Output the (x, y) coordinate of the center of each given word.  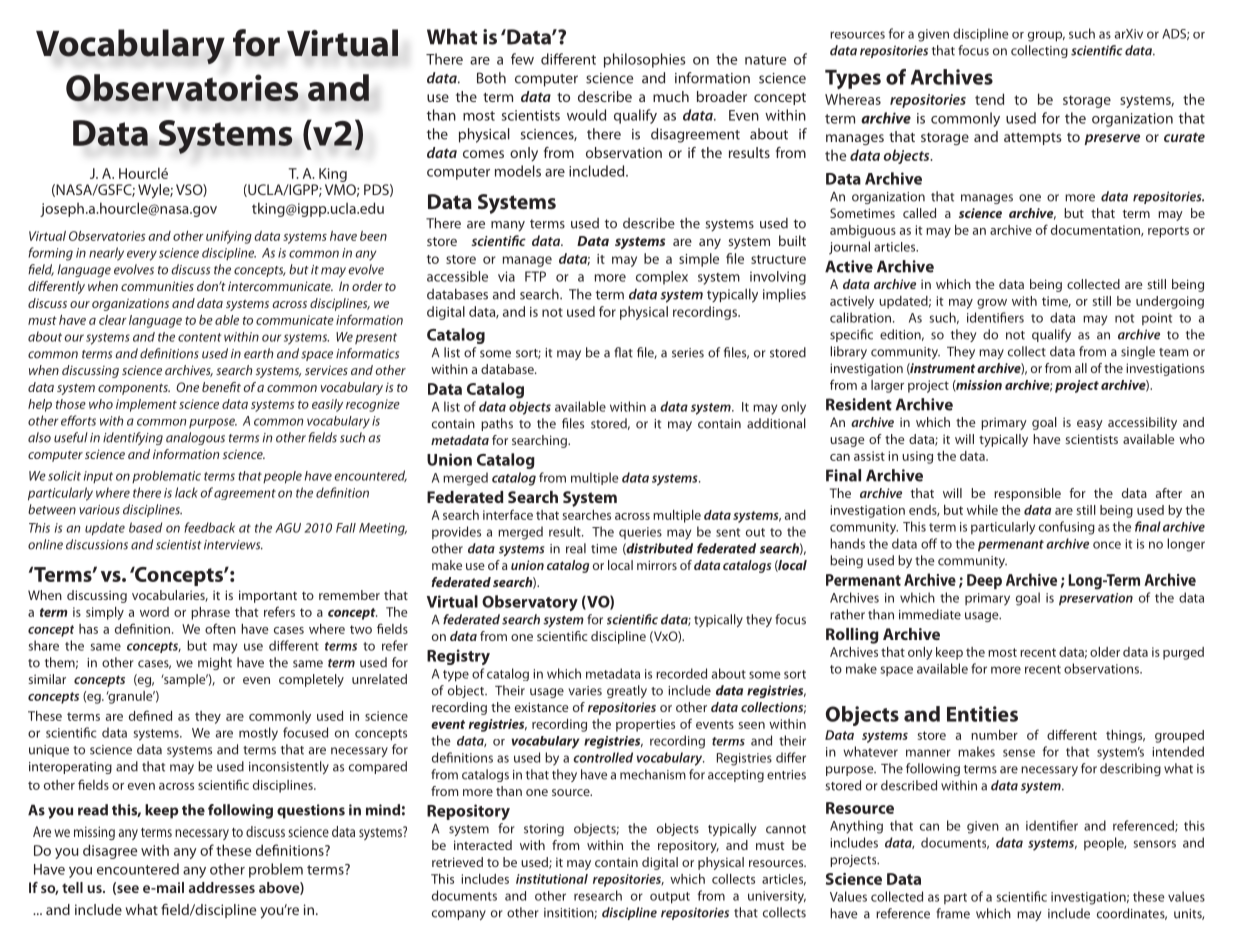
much (671, 96)
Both (491, 78)
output (670, 898)
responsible (1027, 494)
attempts (1033, 139)
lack (186, 492)
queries (640, 533)
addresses (222, 887)
